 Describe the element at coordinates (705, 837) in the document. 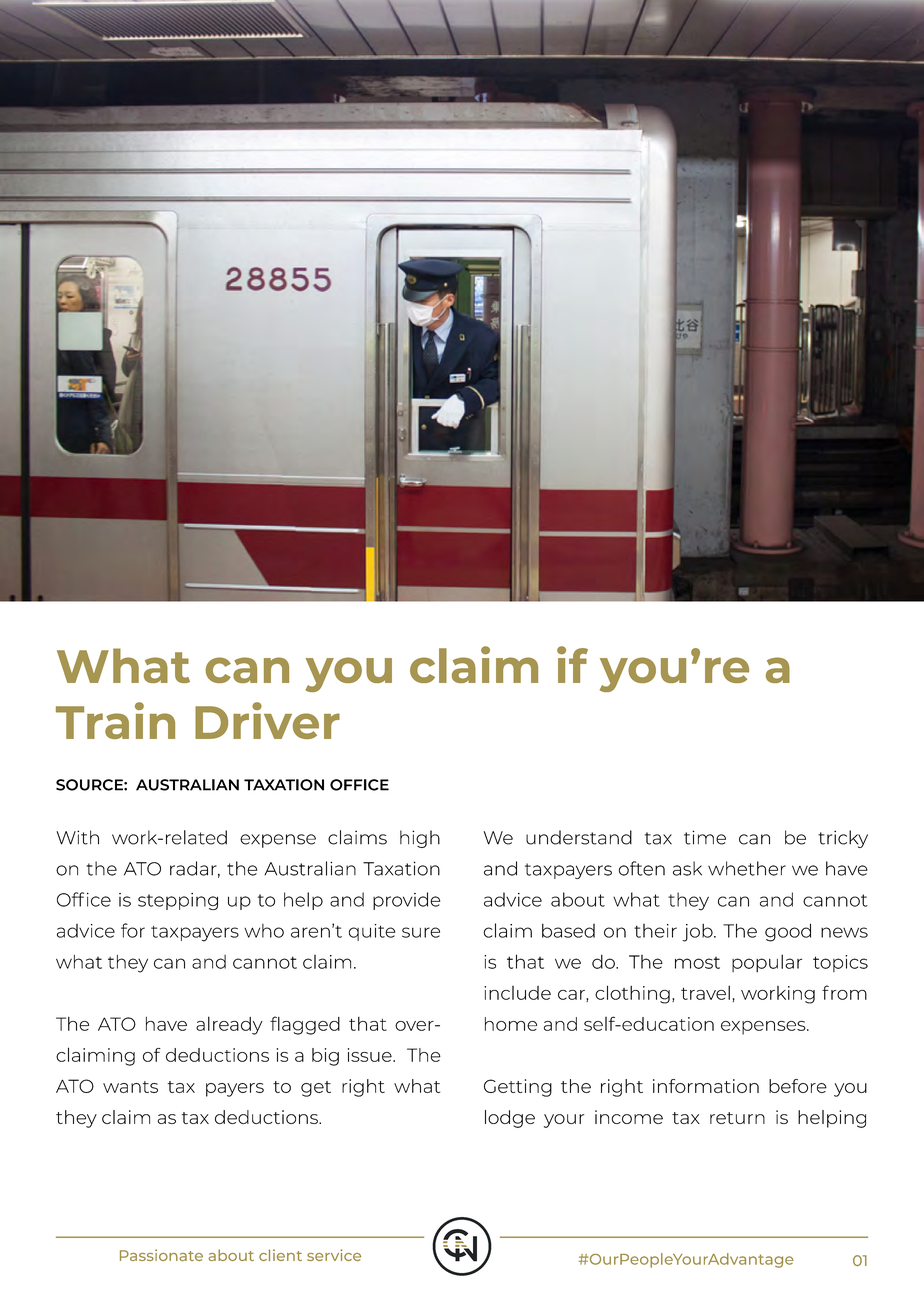

I see `time` at that location.
